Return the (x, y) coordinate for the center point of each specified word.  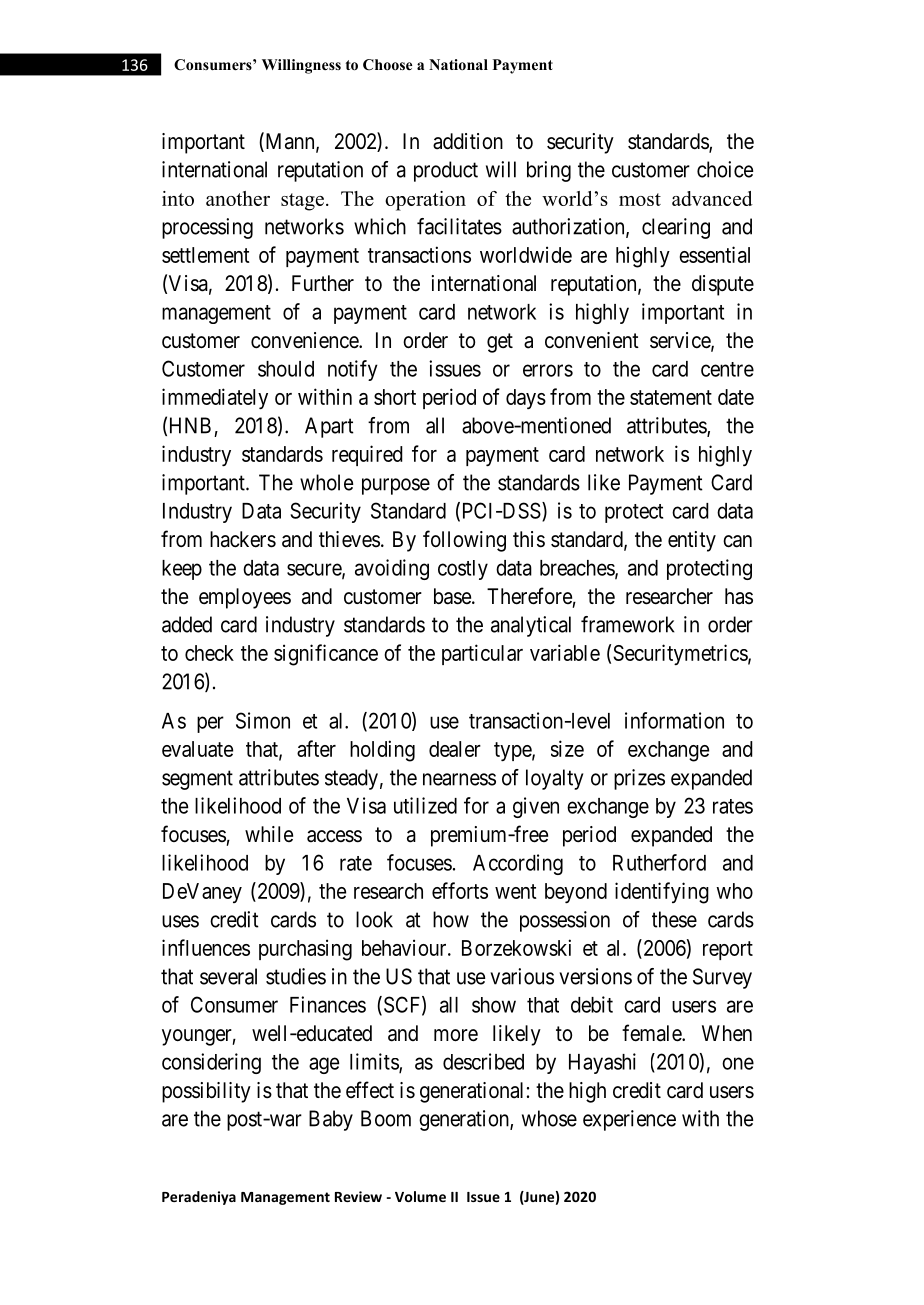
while (269, 834)
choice (725, 169)
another (238, 198)
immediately (215, 398)
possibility (206, 1092)
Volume (420, 1196)
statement (671, 397)
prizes (639, 779)
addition (468, 141)
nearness (459, 779)
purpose (396, 486)
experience (629, 1120)
